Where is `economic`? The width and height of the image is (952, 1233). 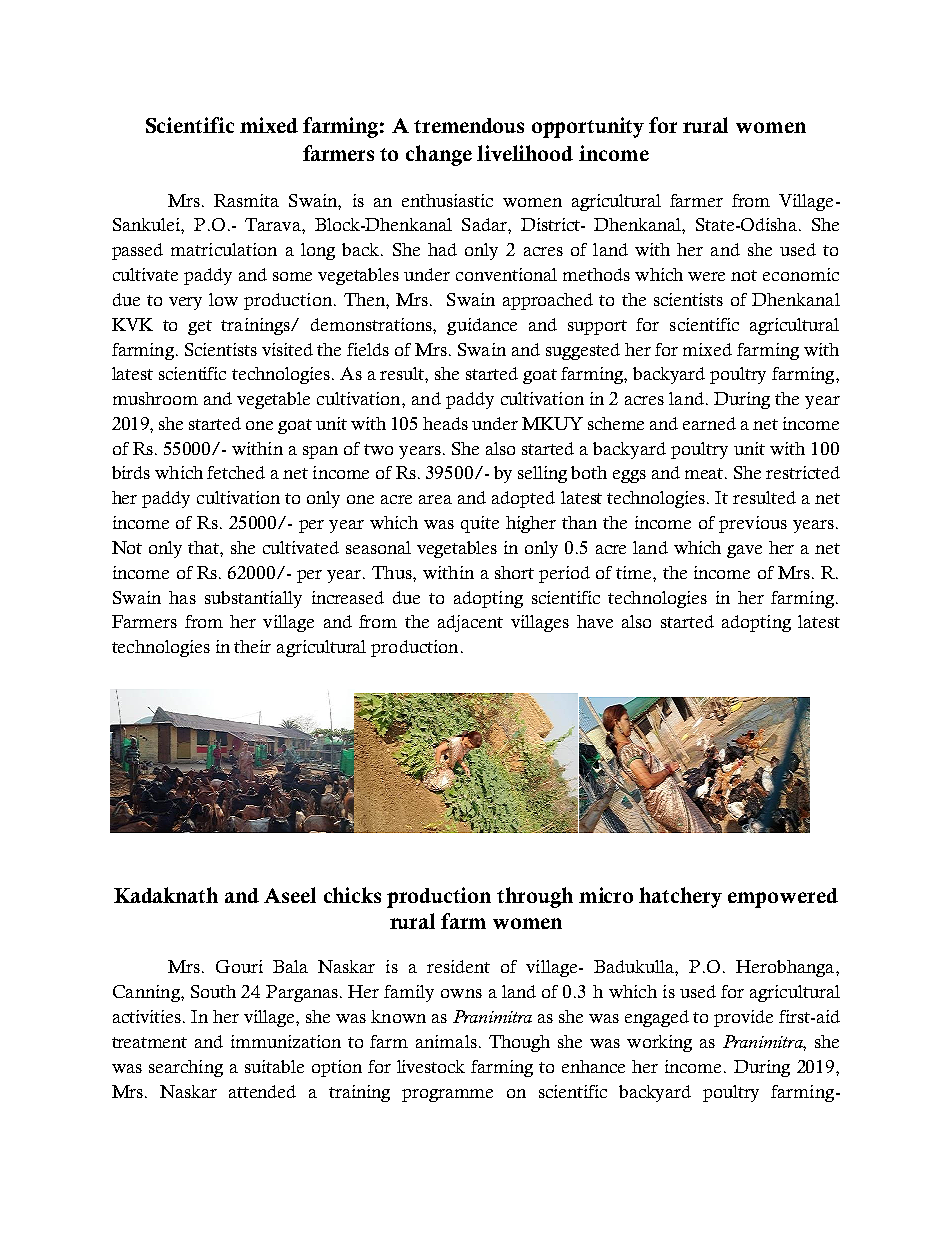 economic is located at coordinates (801, 274).
